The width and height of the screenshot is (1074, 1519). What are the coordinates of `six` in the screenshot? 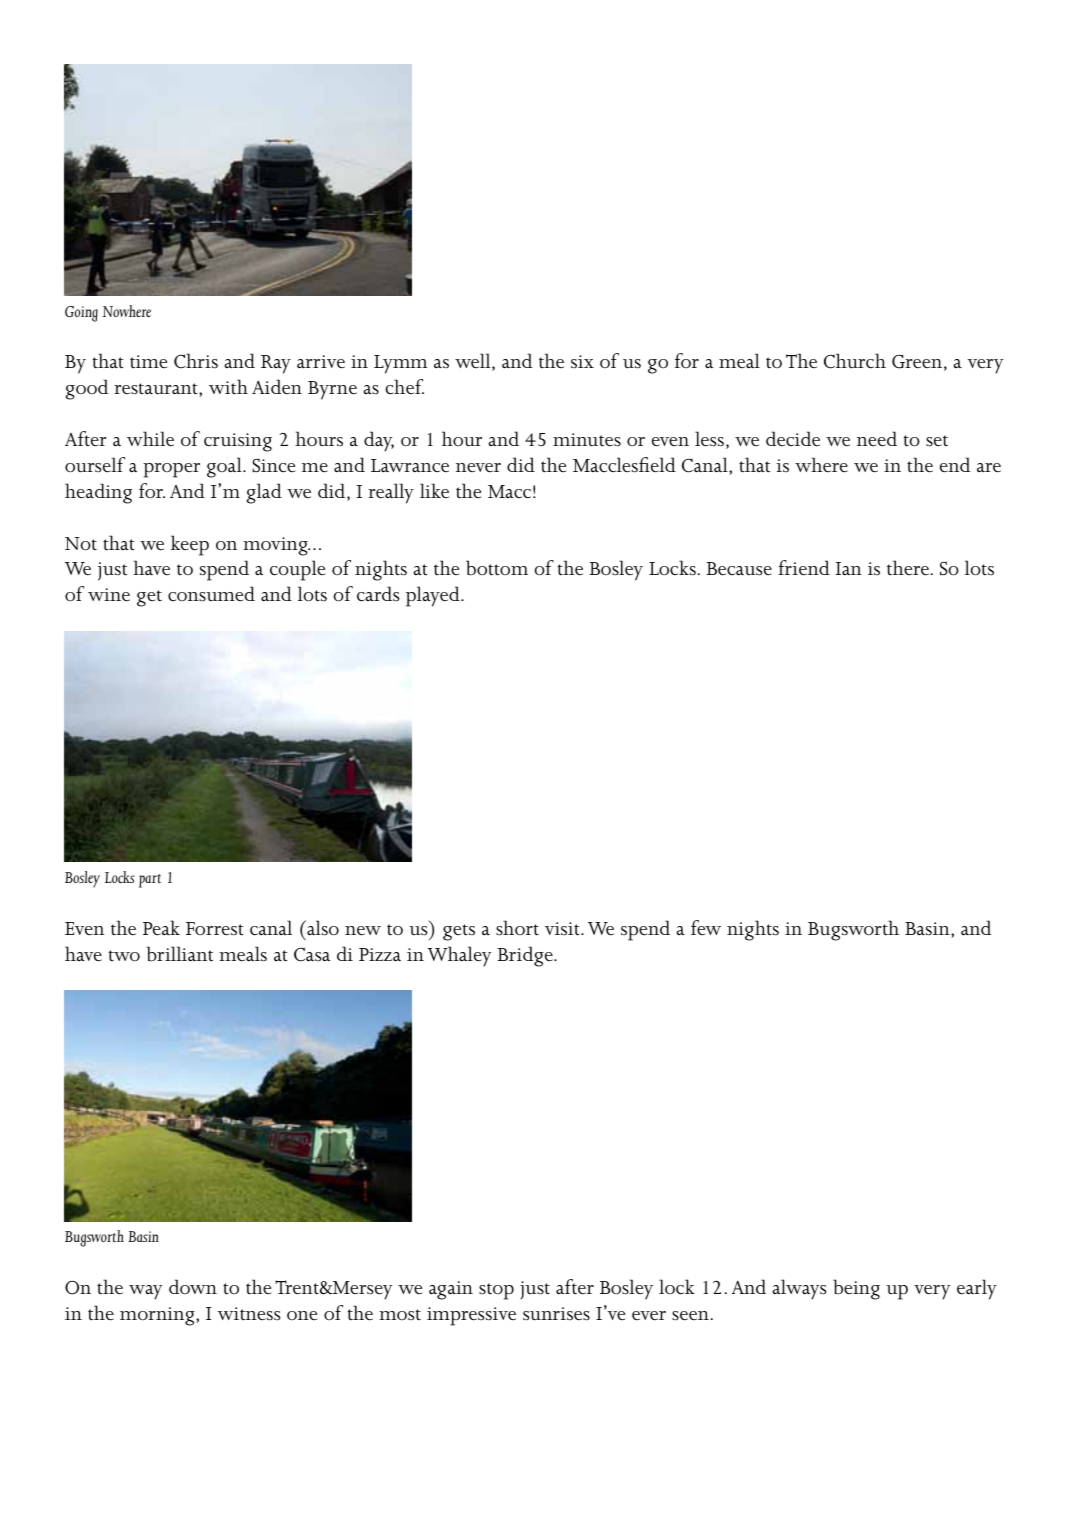 It's located at (582, 362).
